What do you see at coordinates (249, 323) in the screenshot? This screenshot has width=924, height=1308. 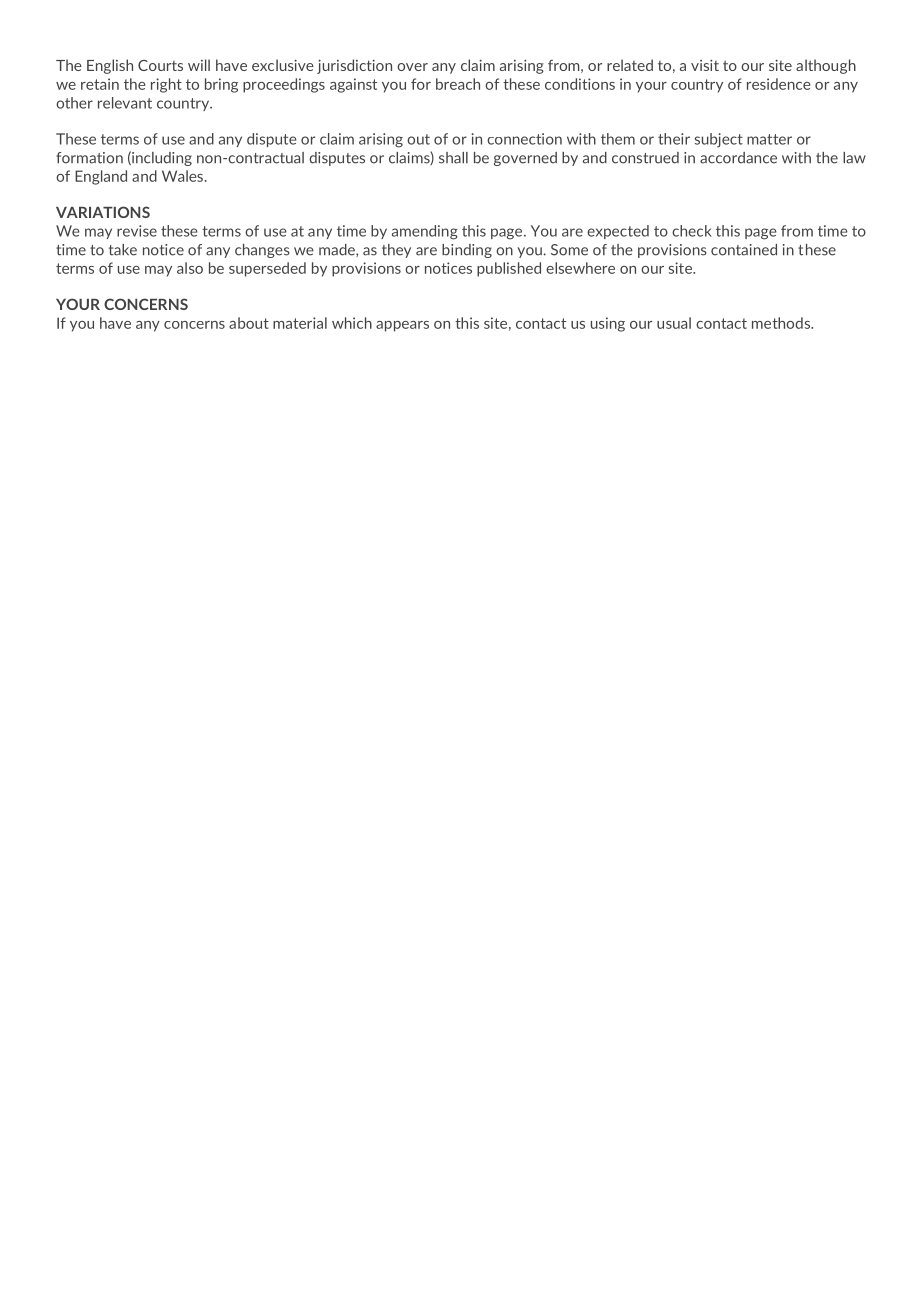 I see `about` at bounding box center [249, 323].
